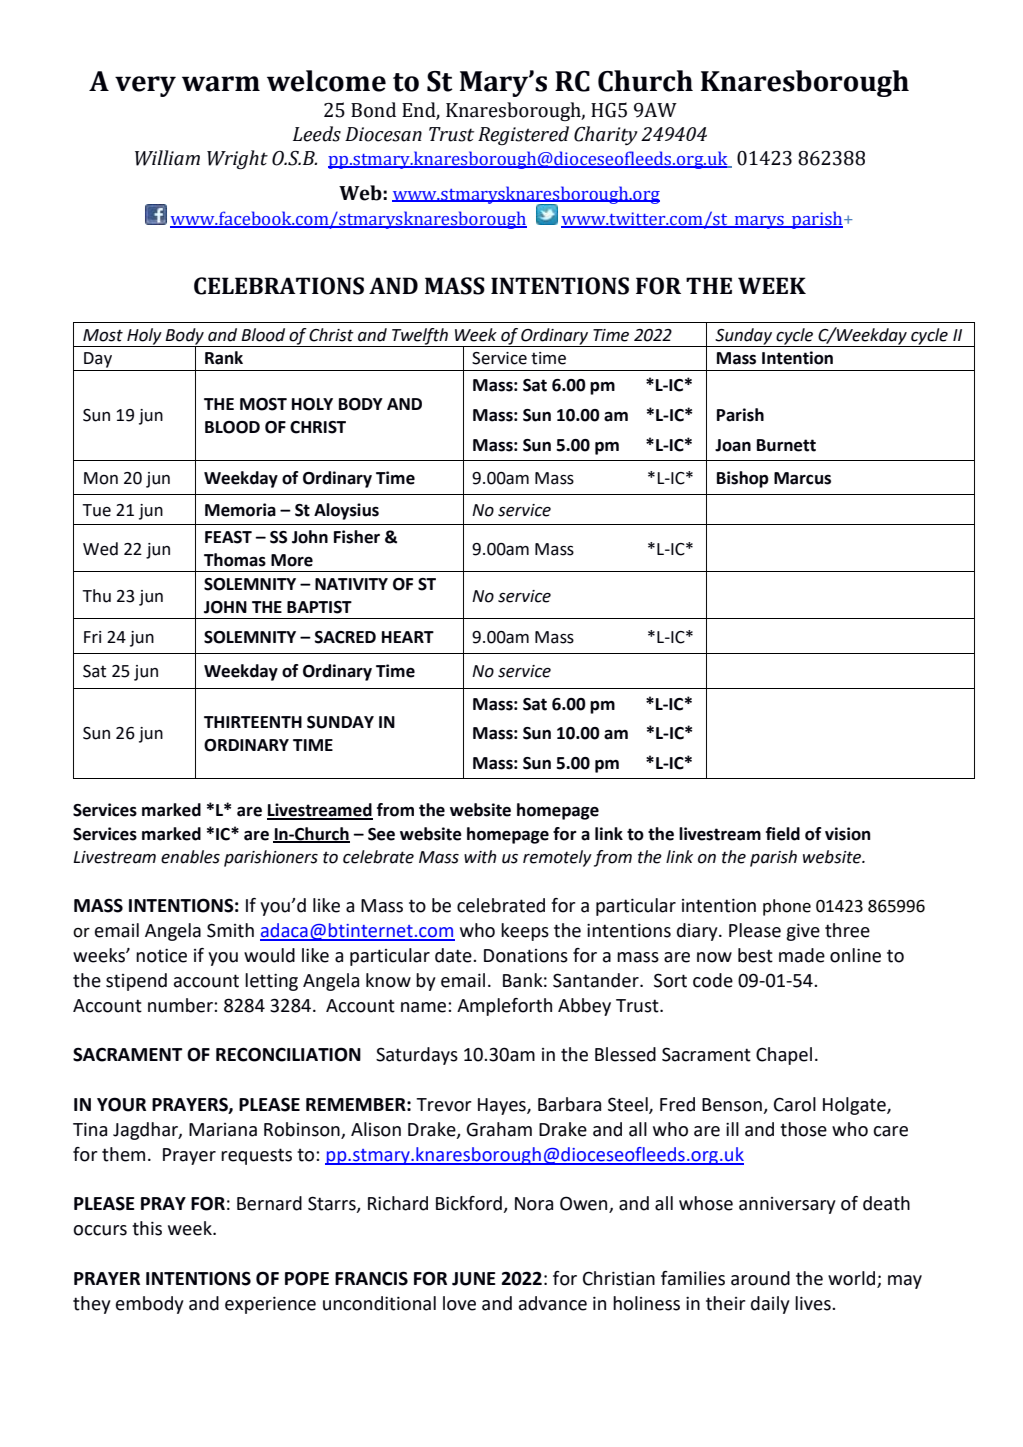 The image size is (1023, 1447). Describe the element at coordinates (783, 834) in the document. I see `field` at that location.
